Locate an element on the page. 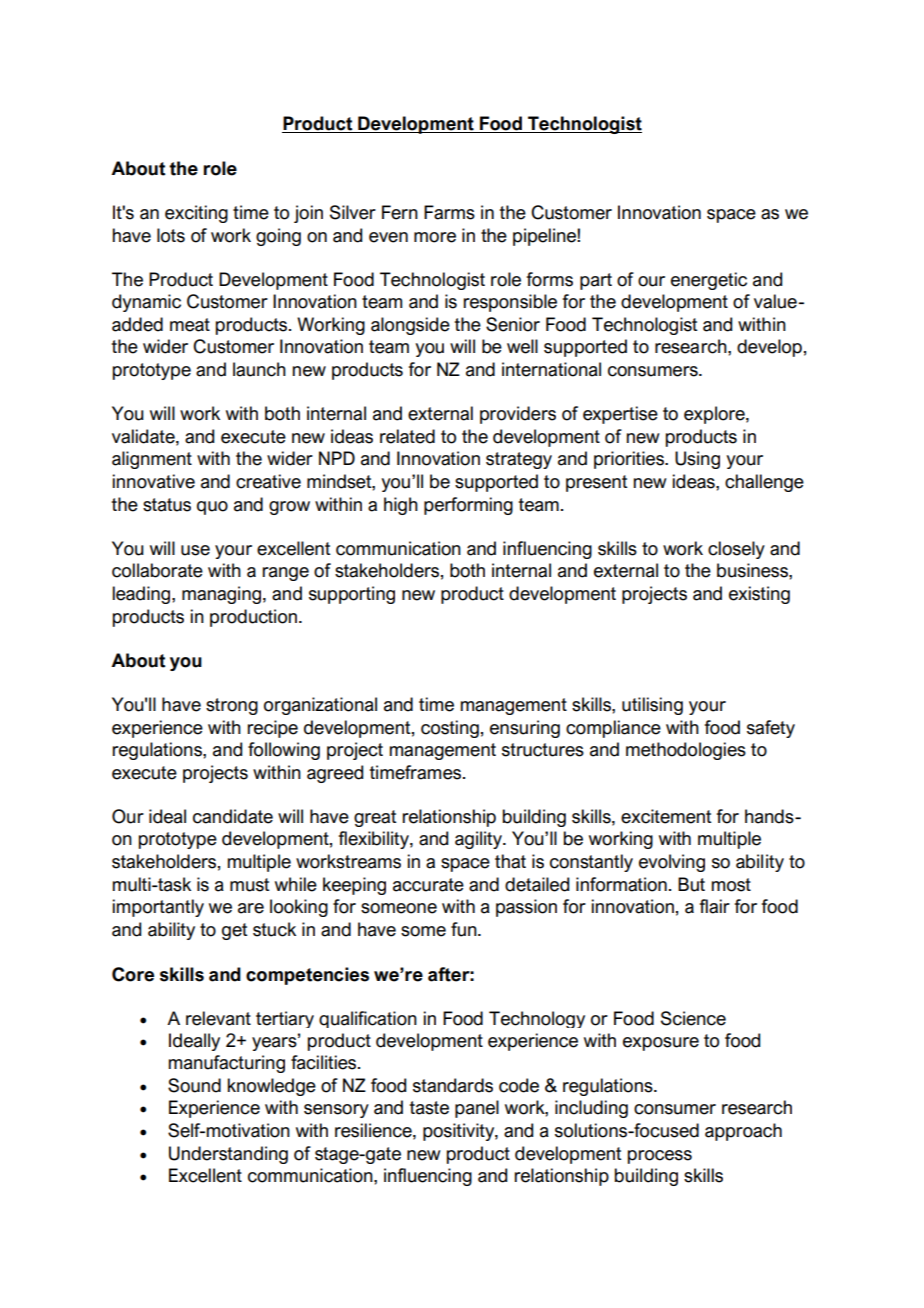 The width and height of the document is (924, 1308). are is located at coordinates (251, 908).
